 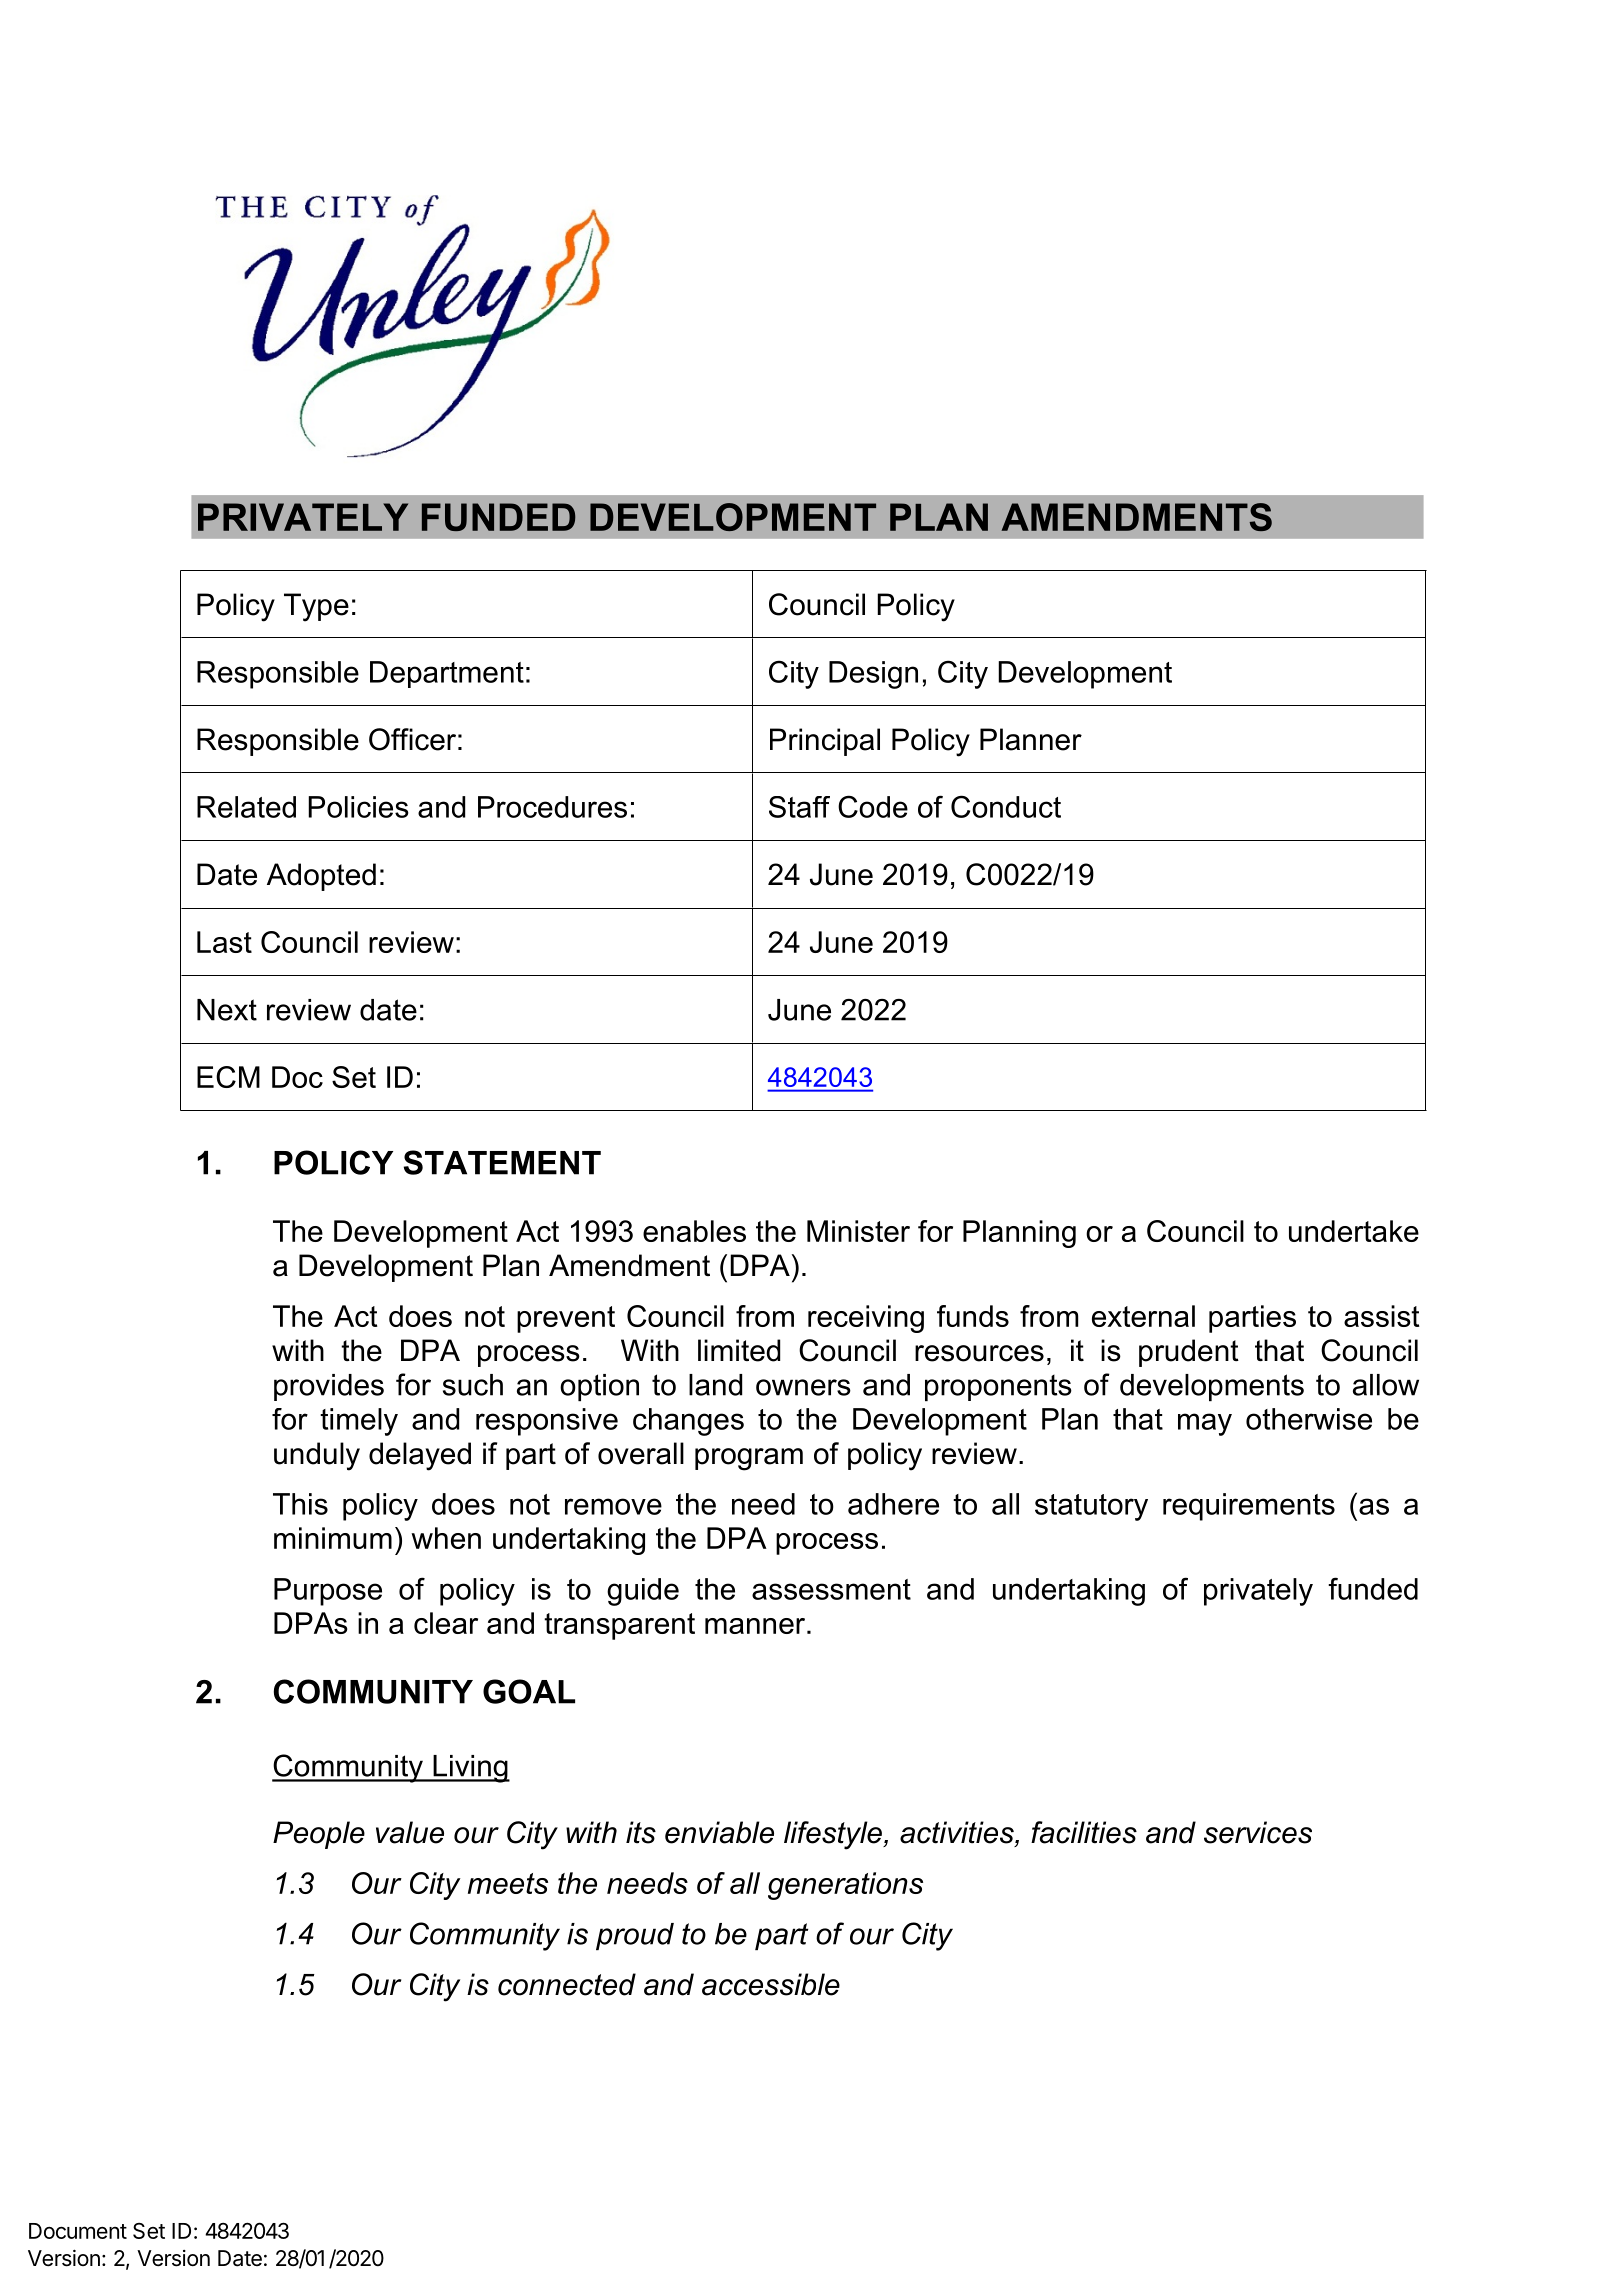 What do you see at coordinates (719, 1832) in the page?
I see `enviable` at bounding box center [719, 1832].
